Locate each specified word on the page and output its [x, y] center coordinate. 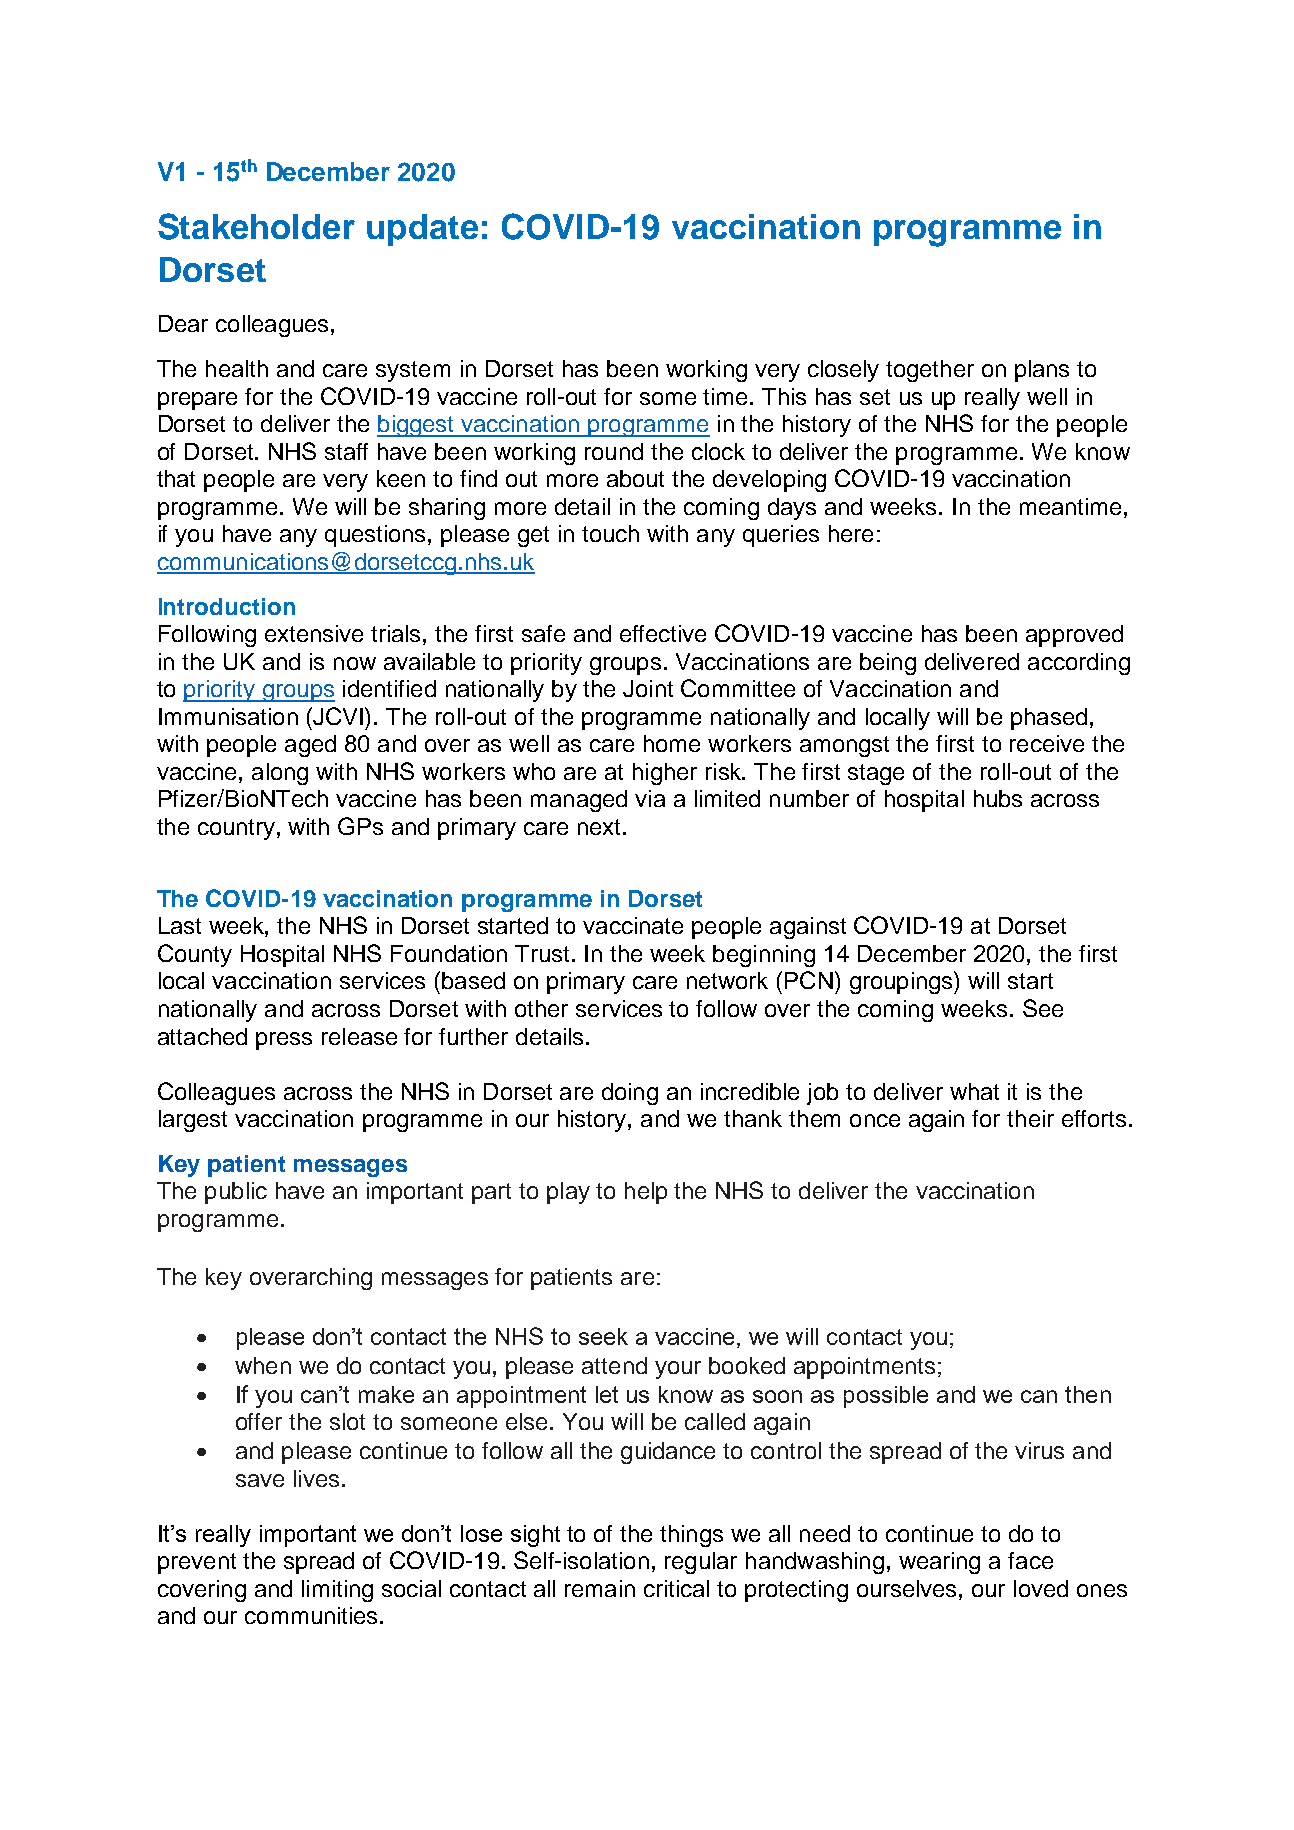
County [195, 955]
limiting [337, 1591]
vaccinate [633, 925]
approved [1074, 636]
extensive [314, 633]
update [422, 230]
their [1030, 1118]
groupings [902, 982]
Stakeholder [256, 226]
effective [663, 633]
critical [676, 1588]
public [236, 1193]
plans [1042, 371]
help [646, 1193]
